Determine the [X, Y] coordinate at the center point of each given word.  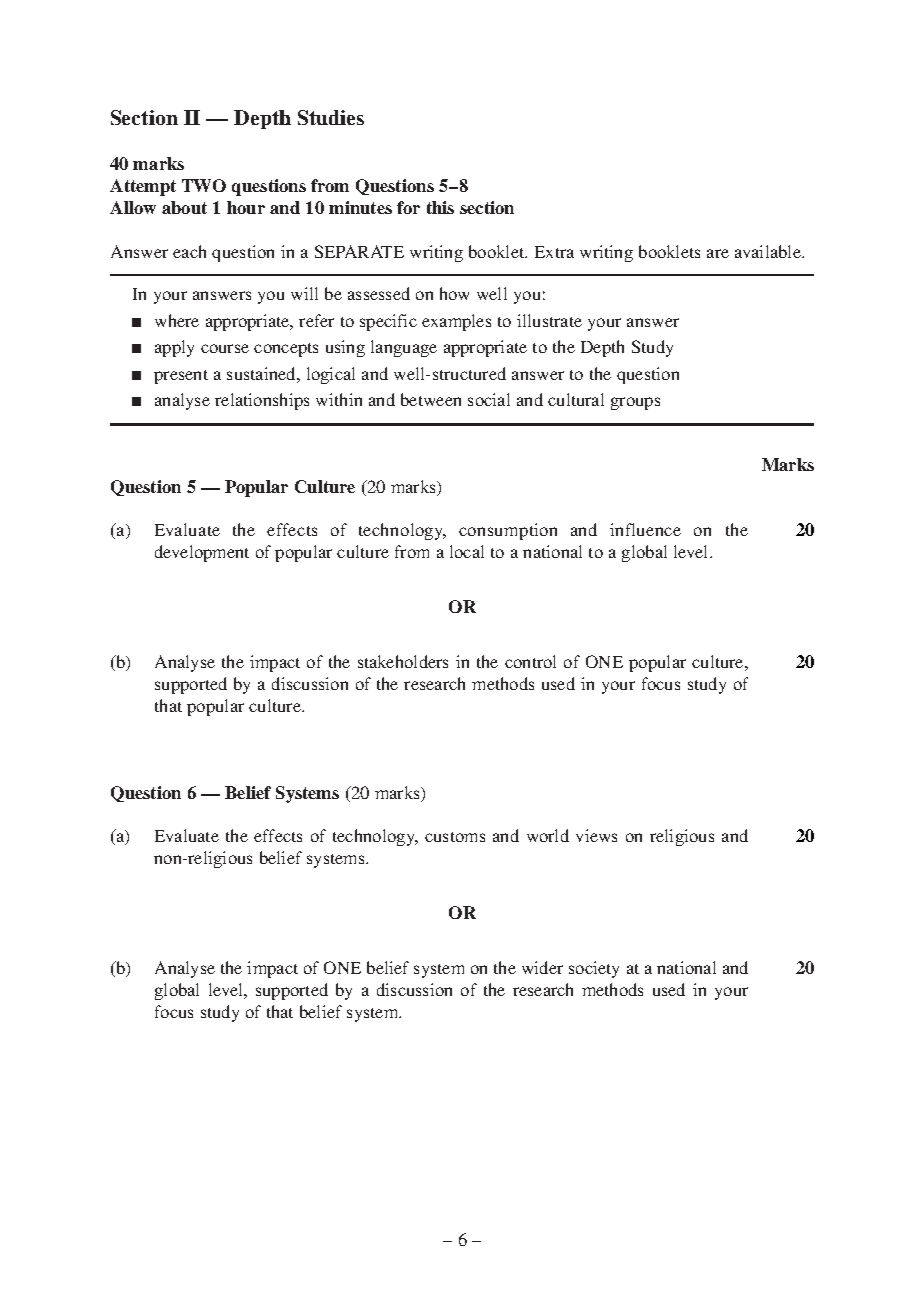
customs [455, 837]
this [440, 207]
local [467, 551]
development [202, 553]
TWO [204, 185]
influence [645, 529]
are [718, 253]
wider [542, 967]
